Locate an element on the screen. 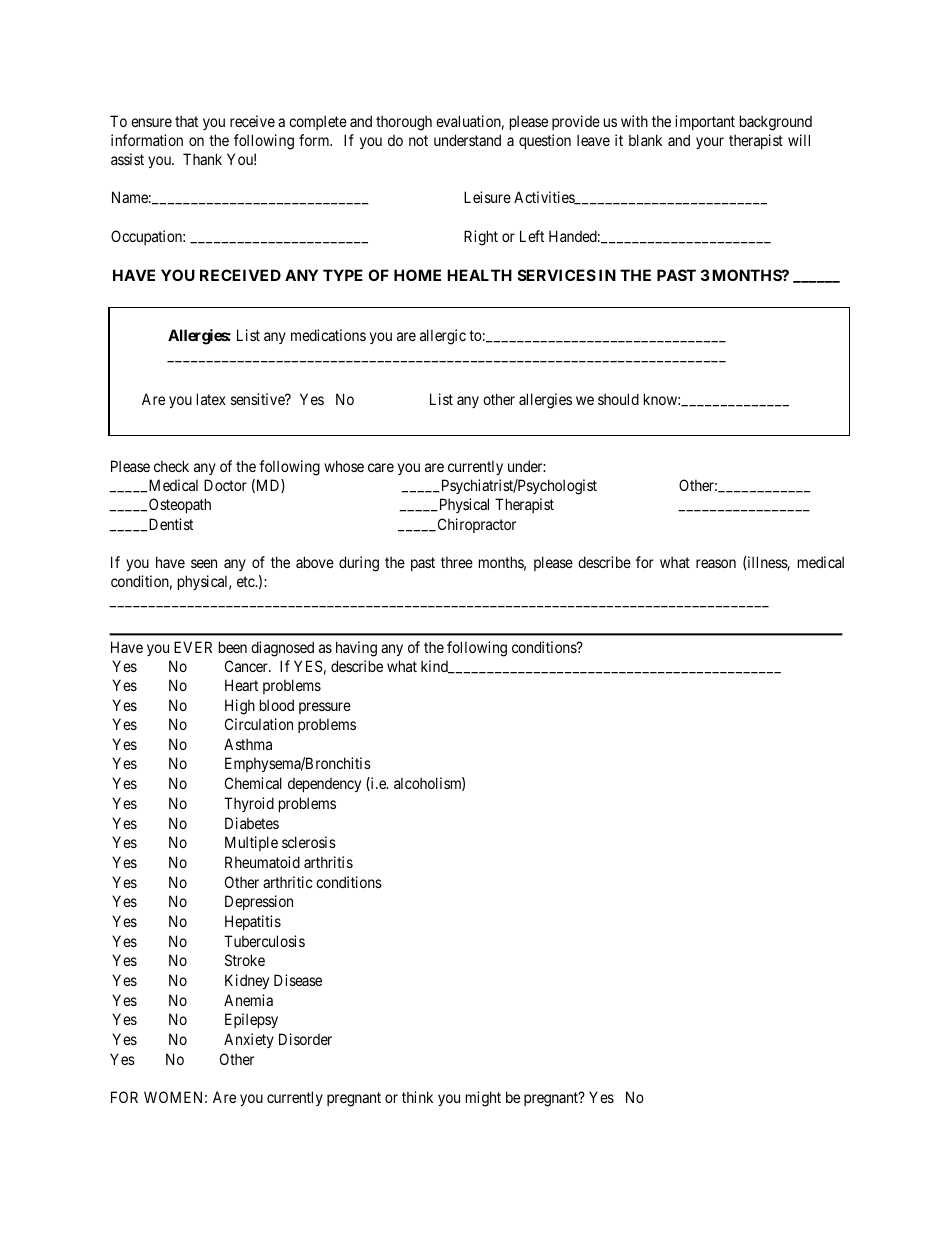 The height and width of the screenshot is (1233, 952). reason is located at coordinates (716, 563).
